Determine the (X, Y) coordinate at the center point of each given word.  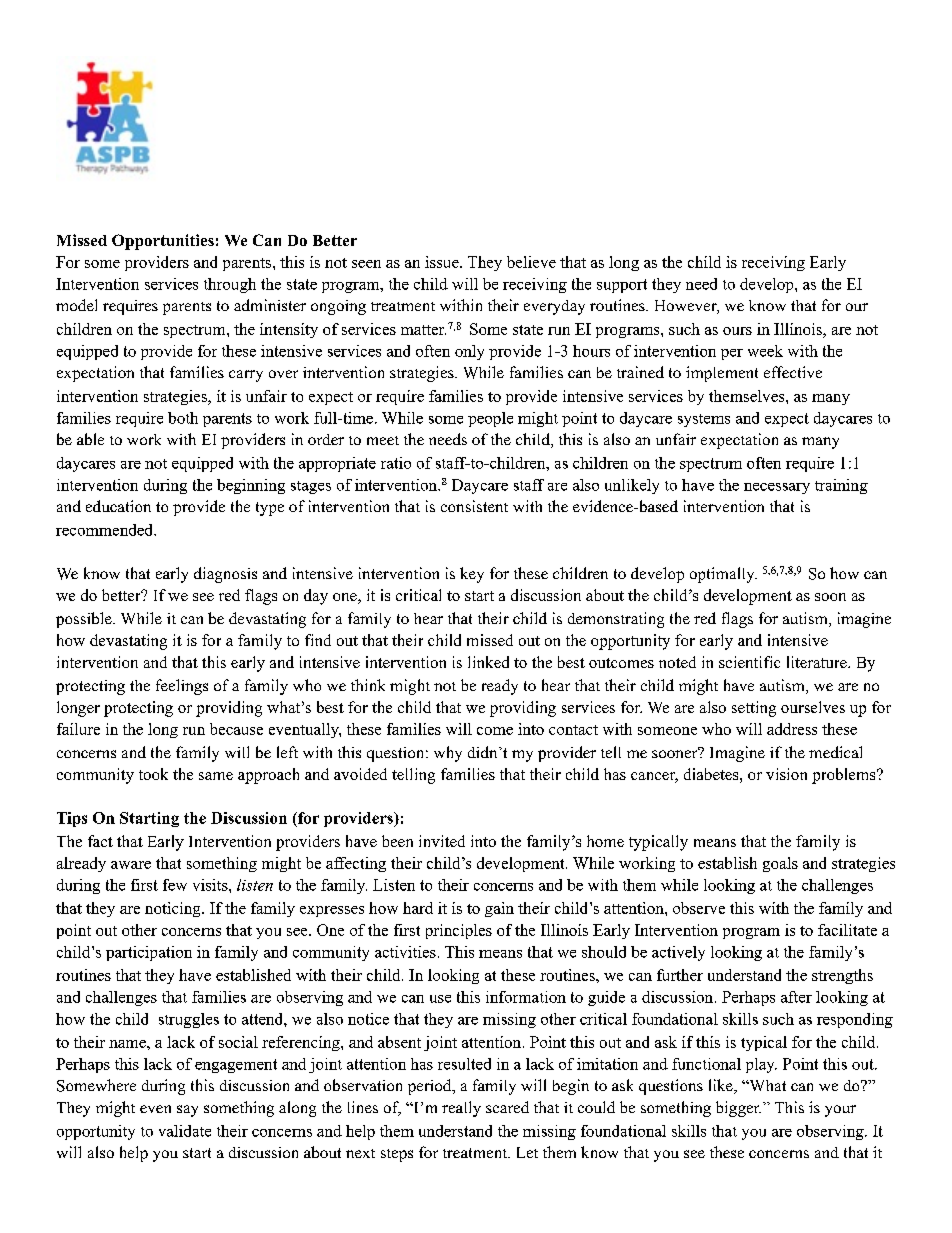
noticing (174, 909)
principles (459, 931)
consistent (474, 506)
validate (185, 1131)
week (765, 351)
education (118, 506)
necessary (777, 488)
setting (754, 709)
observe (699, 908)
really (461, 1109)
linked (488, 662)
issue (443, 262)
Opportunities (163, 242)
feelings (182, 687)
